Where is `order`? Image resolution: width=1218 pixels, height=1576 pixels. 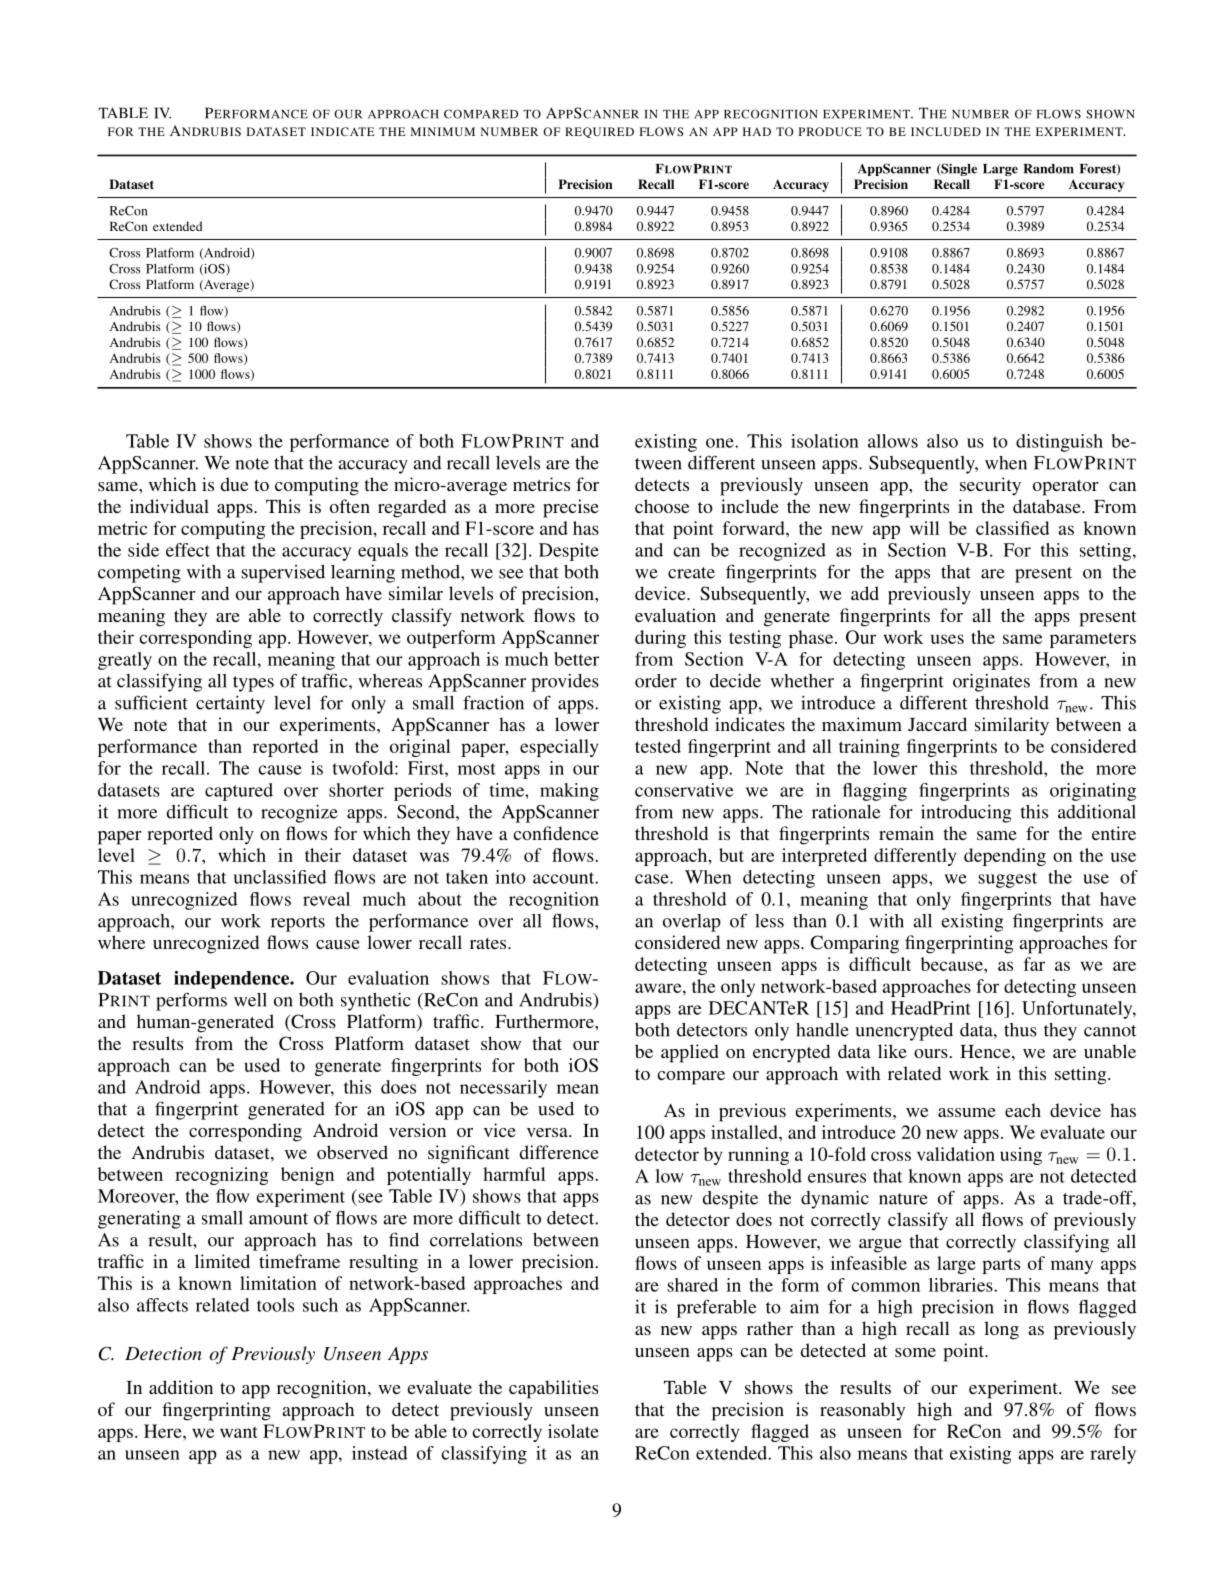
order is located at coordinates (656, 681).
